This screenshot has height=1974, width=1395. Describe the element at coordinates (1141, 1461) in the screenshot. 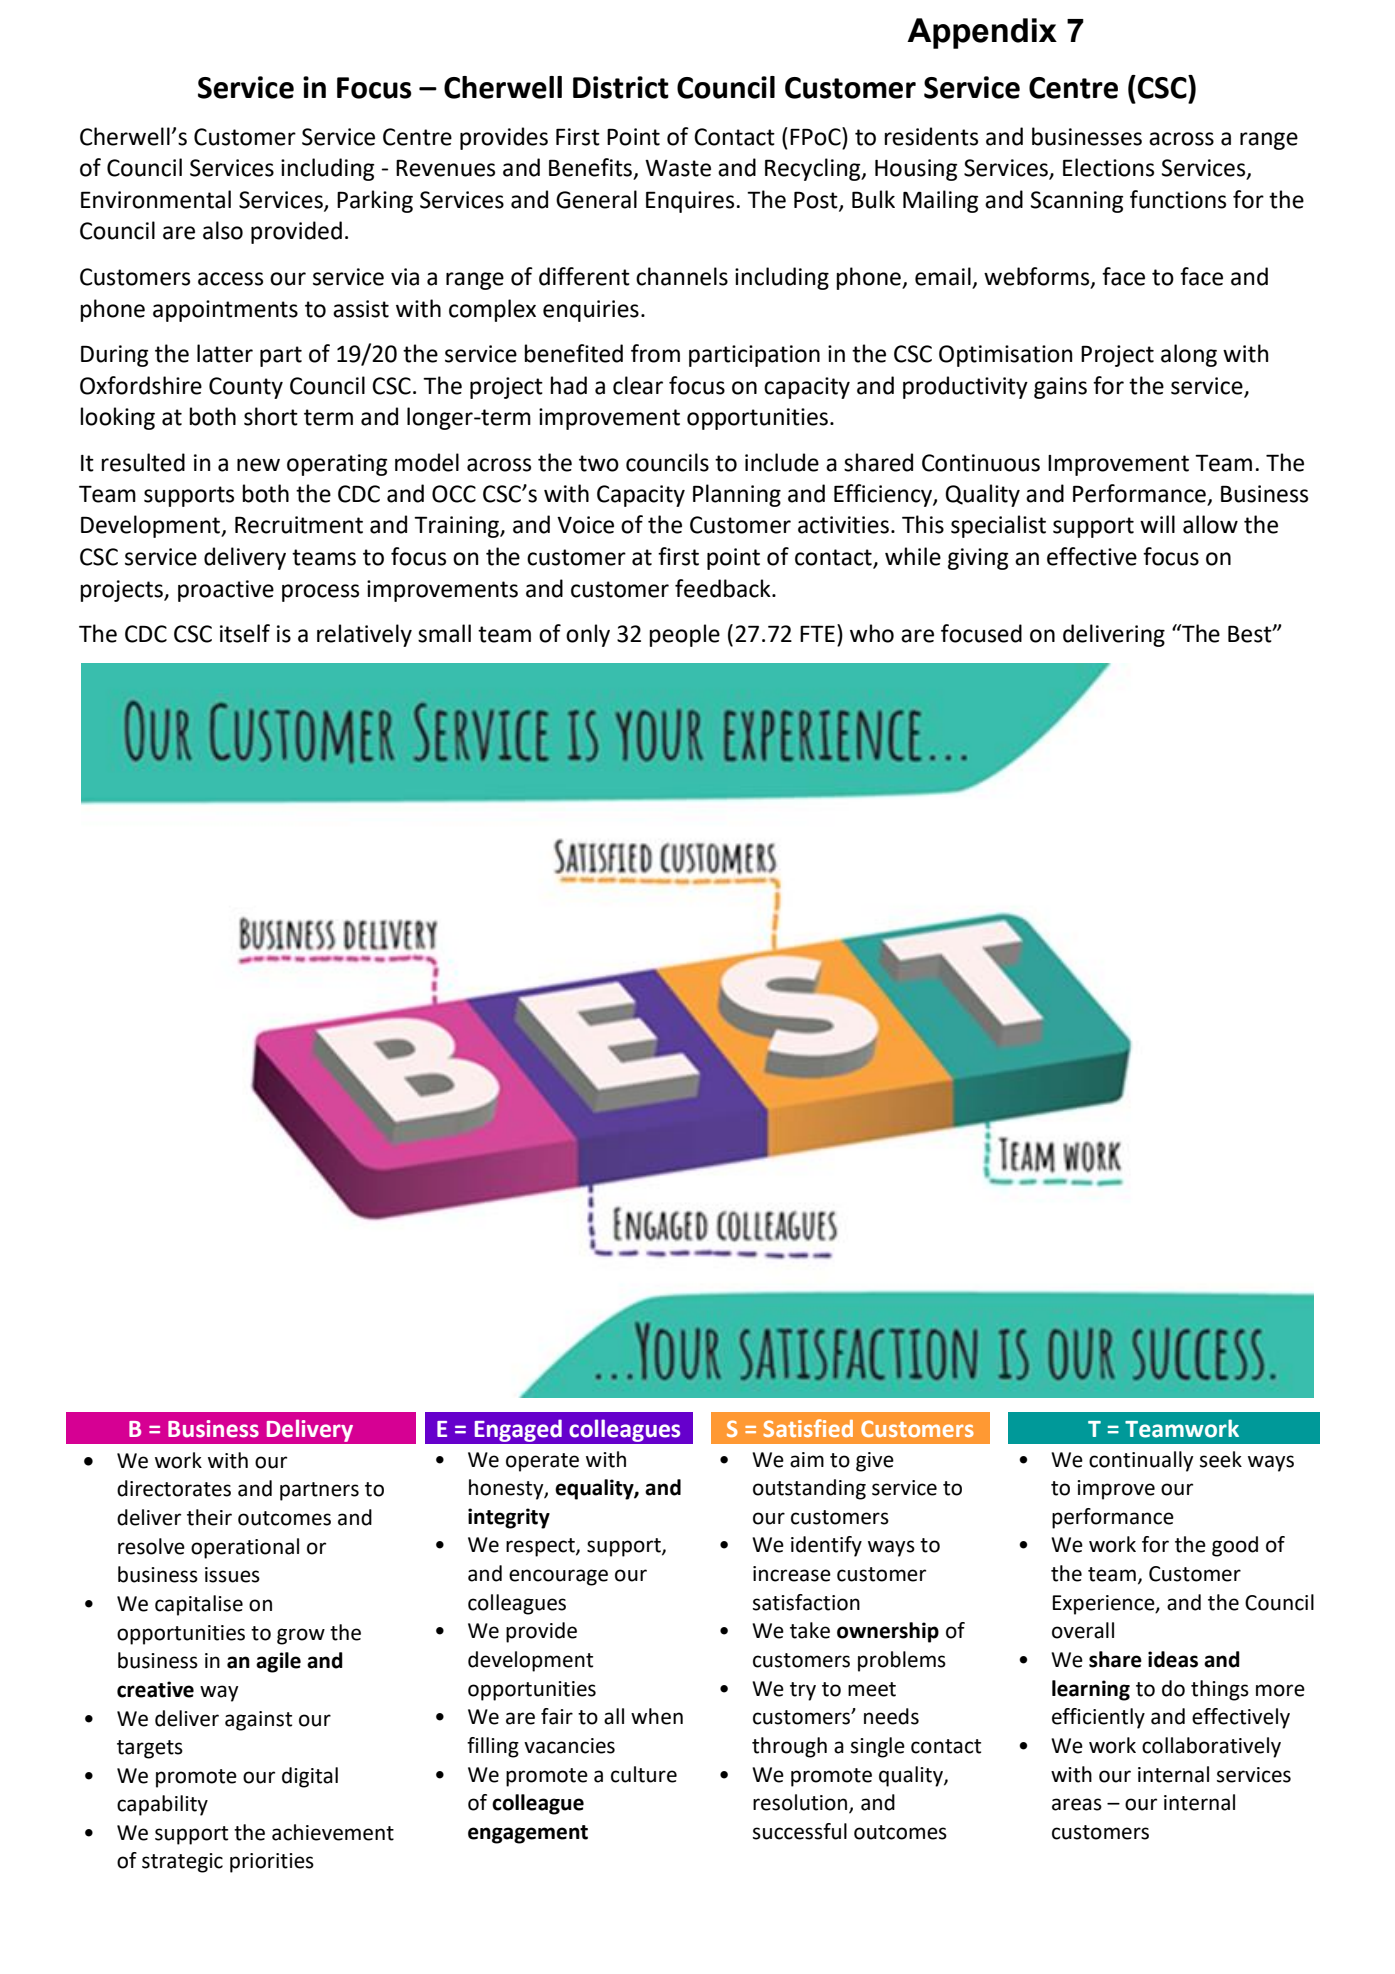

I see `continually` at that location.
